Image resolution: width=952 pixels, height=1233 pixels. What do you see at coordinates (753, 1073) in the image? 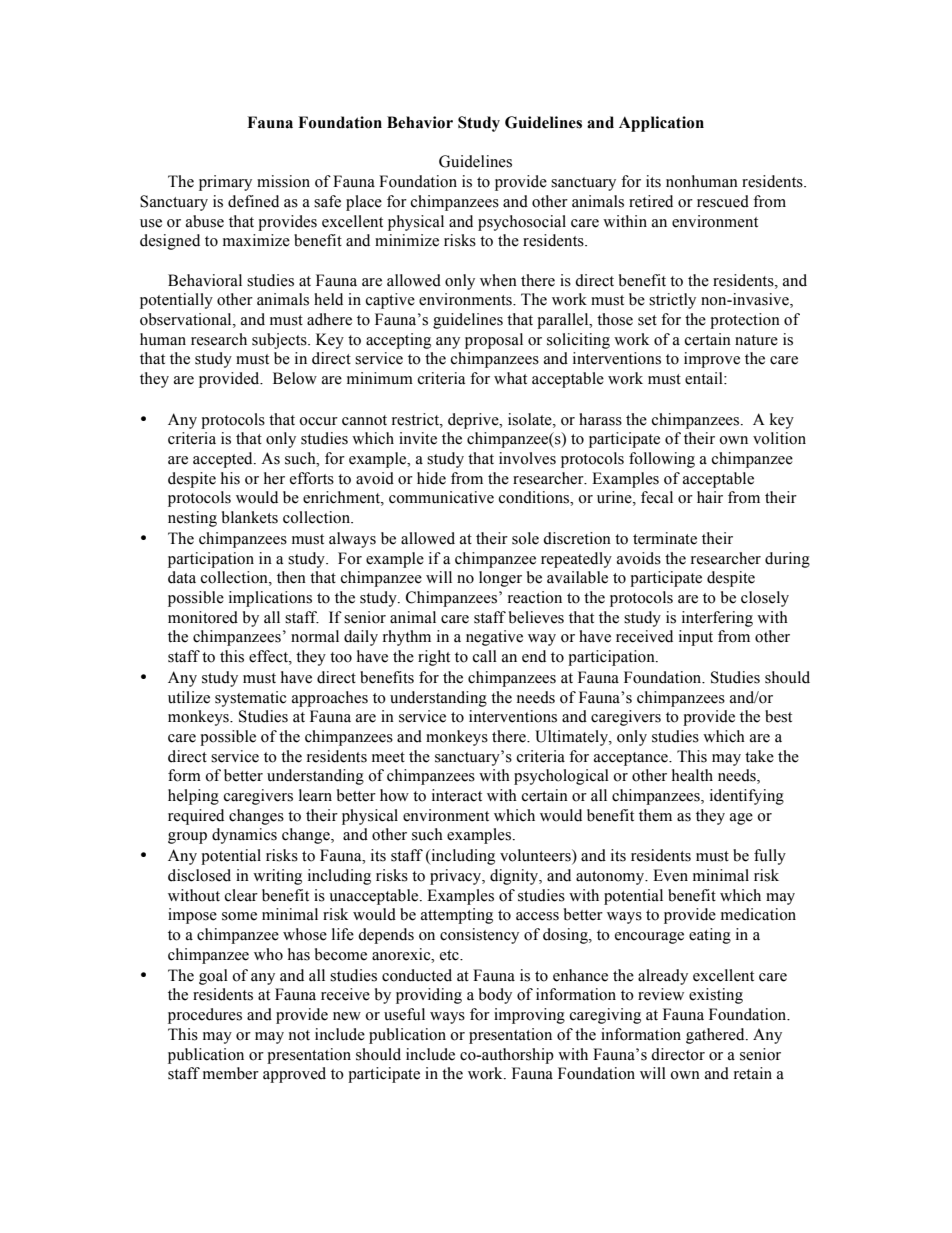
I see `retain` at bounding box center [753, 1073].
